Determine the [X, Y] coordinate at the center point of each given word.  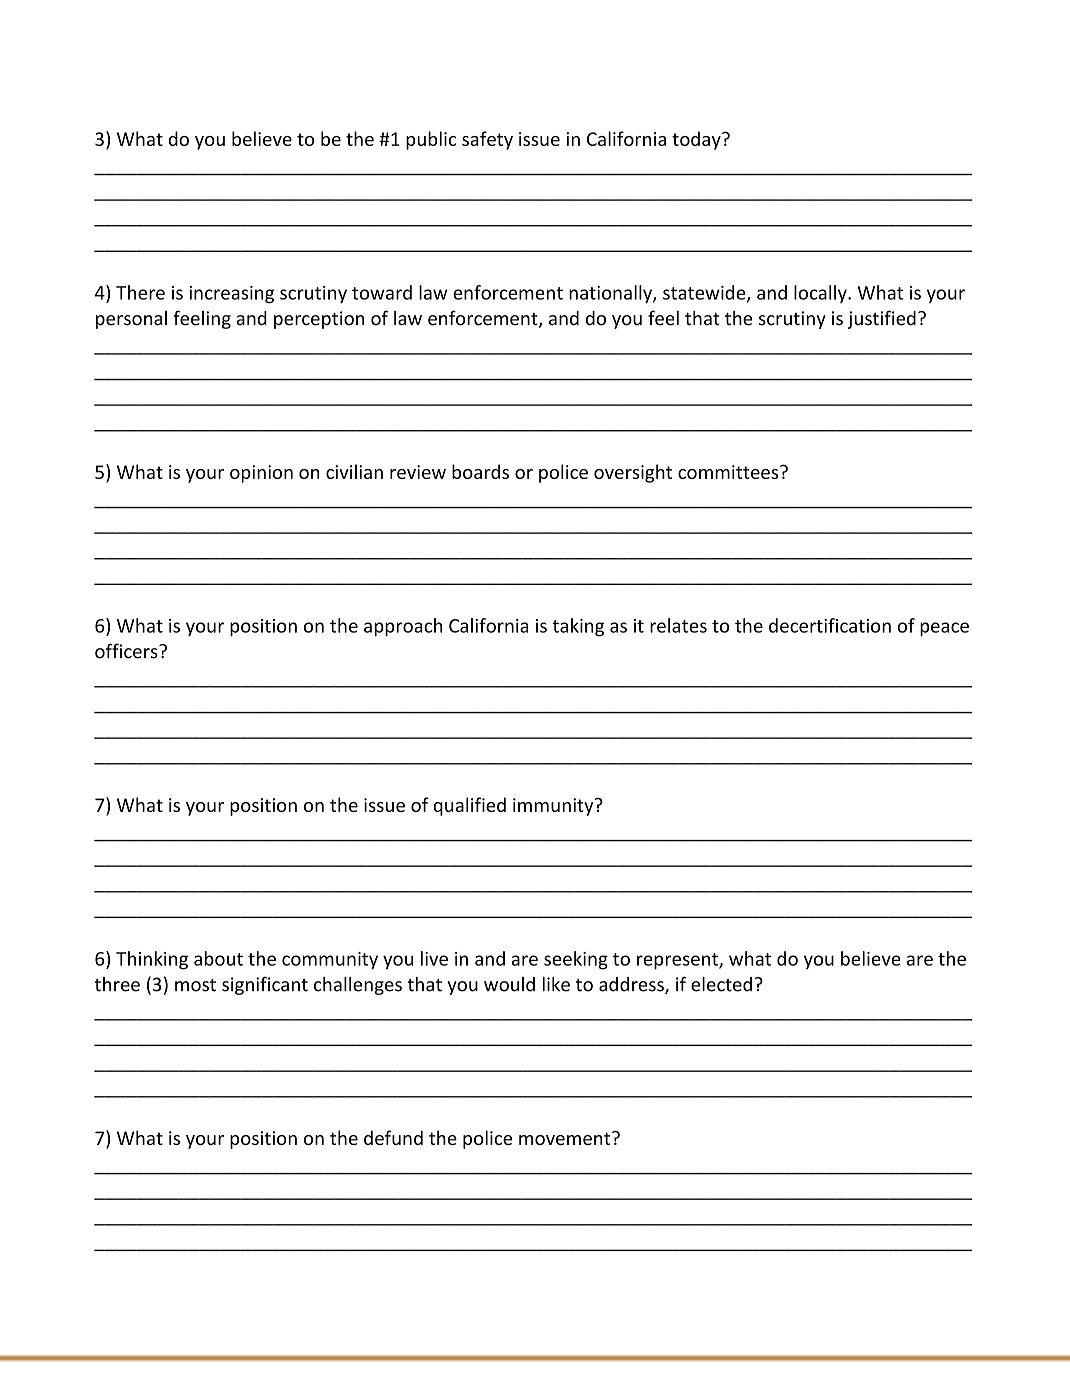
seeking [576, 960]
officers [127, 651]
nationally [611, 294]
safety [487, 140]
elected [721, 984]
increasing [232, 294]
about [218, 958]
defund [393, 1137]
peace [944, 629]
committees [729, 472]
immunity [554, 807]
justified [882, 319]
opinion [261, 474]
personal [131, 320]
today [697, 140]
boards [480, 471]
